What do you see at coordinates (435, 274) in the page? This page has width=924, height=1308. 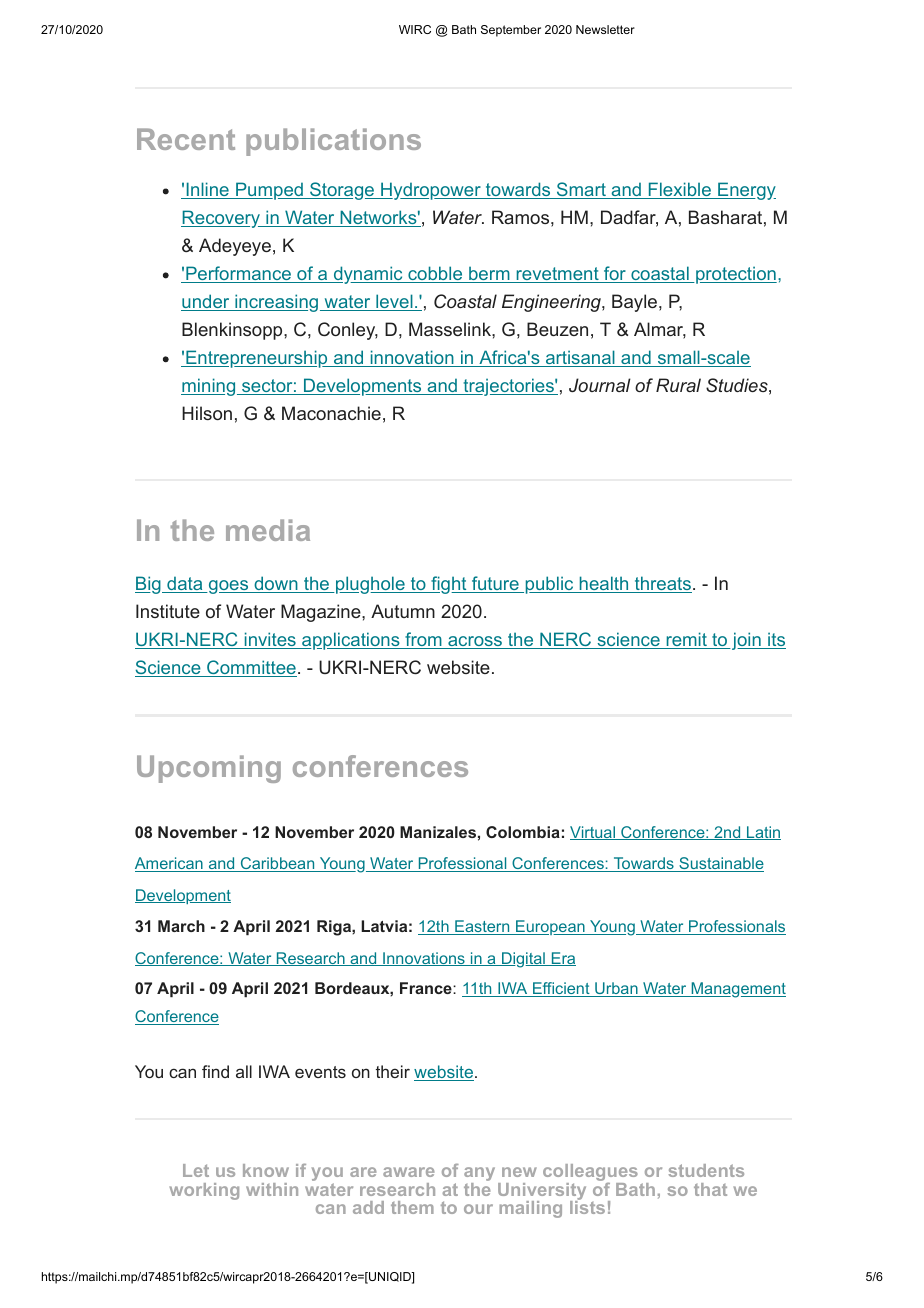 I see `cobble` at bounding box center [435, 274].
